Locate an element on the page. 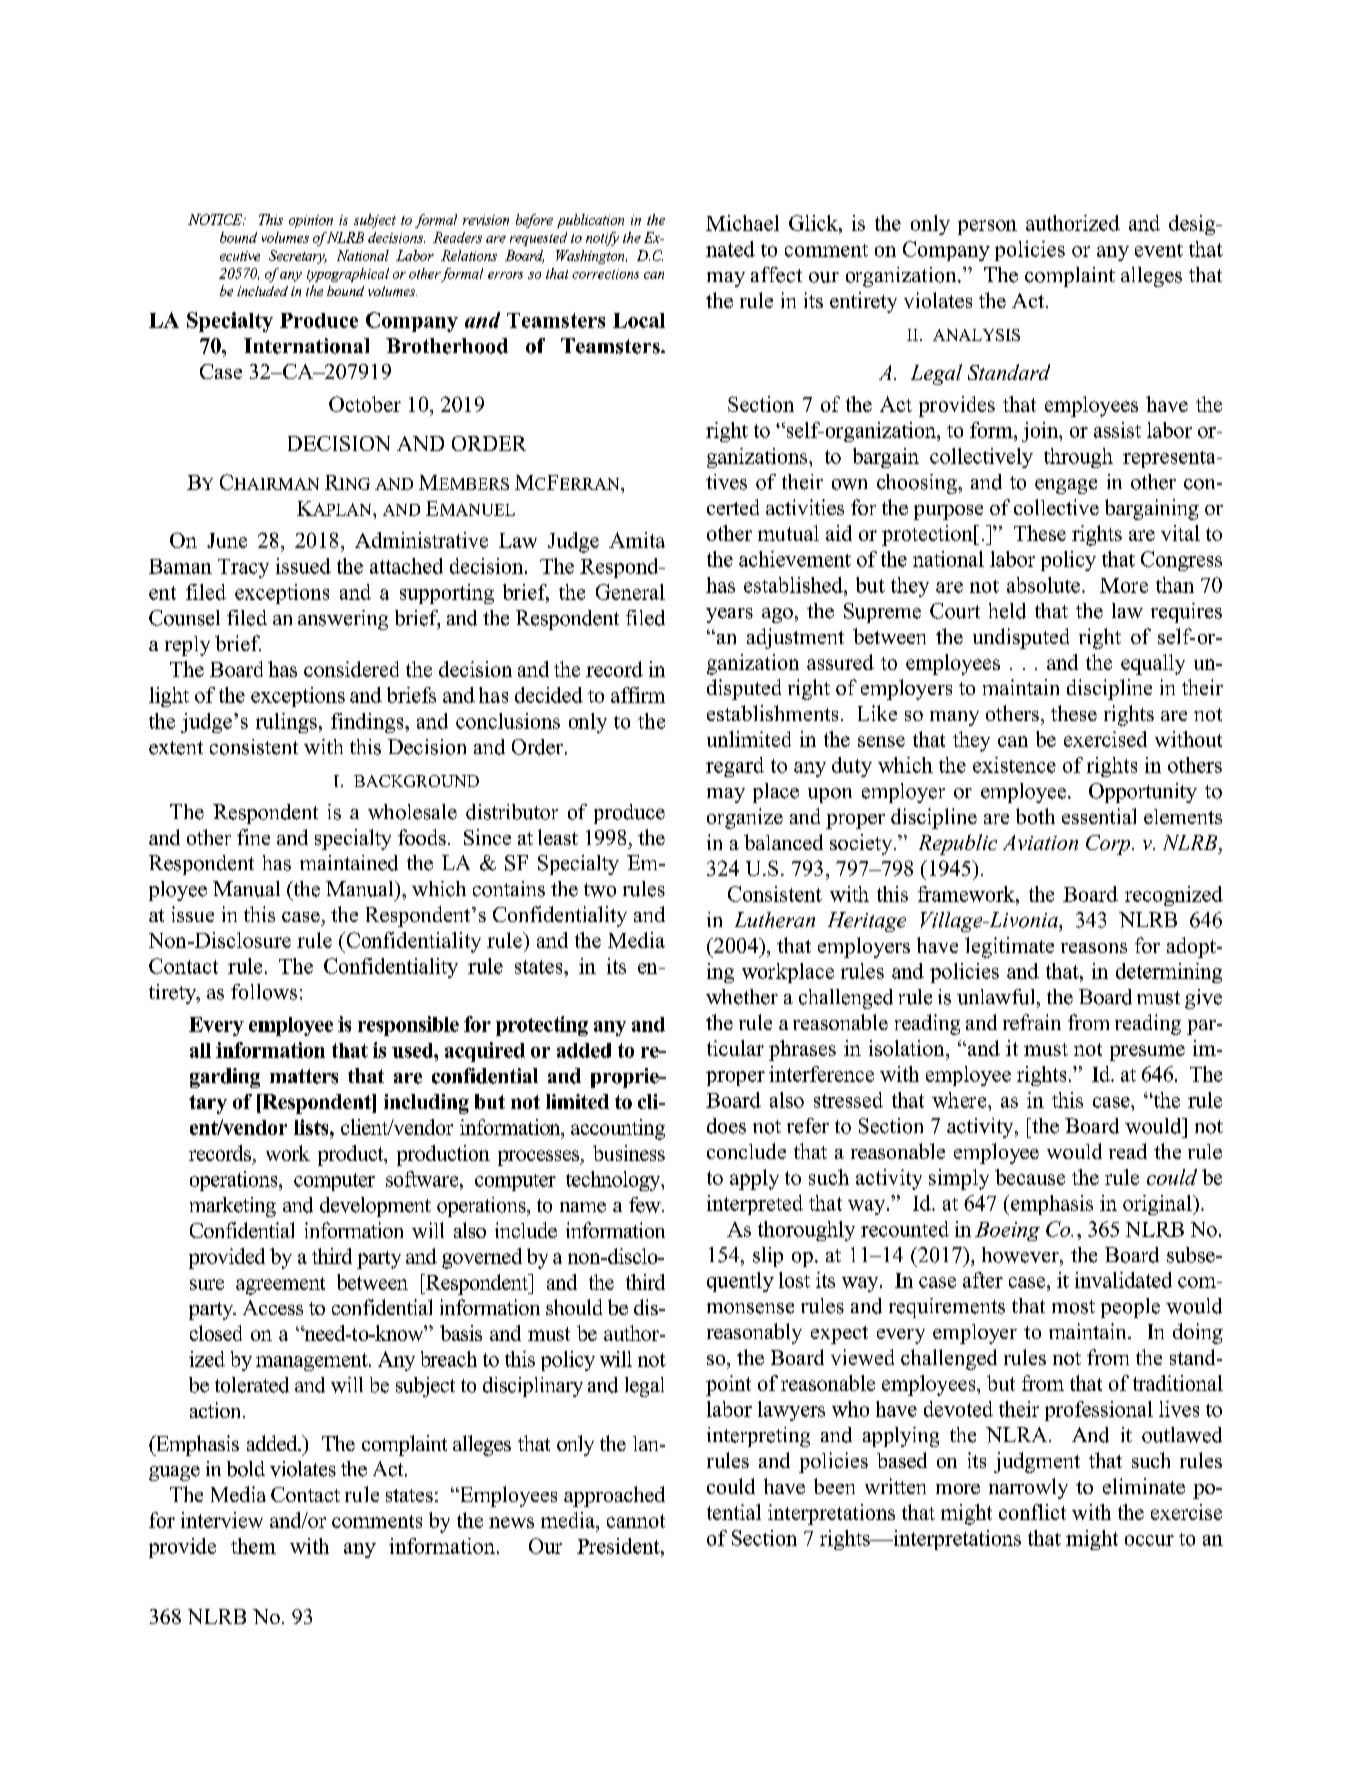 The height and width of the image is (1774, 1371). two is located at coordinates (600, 890).
